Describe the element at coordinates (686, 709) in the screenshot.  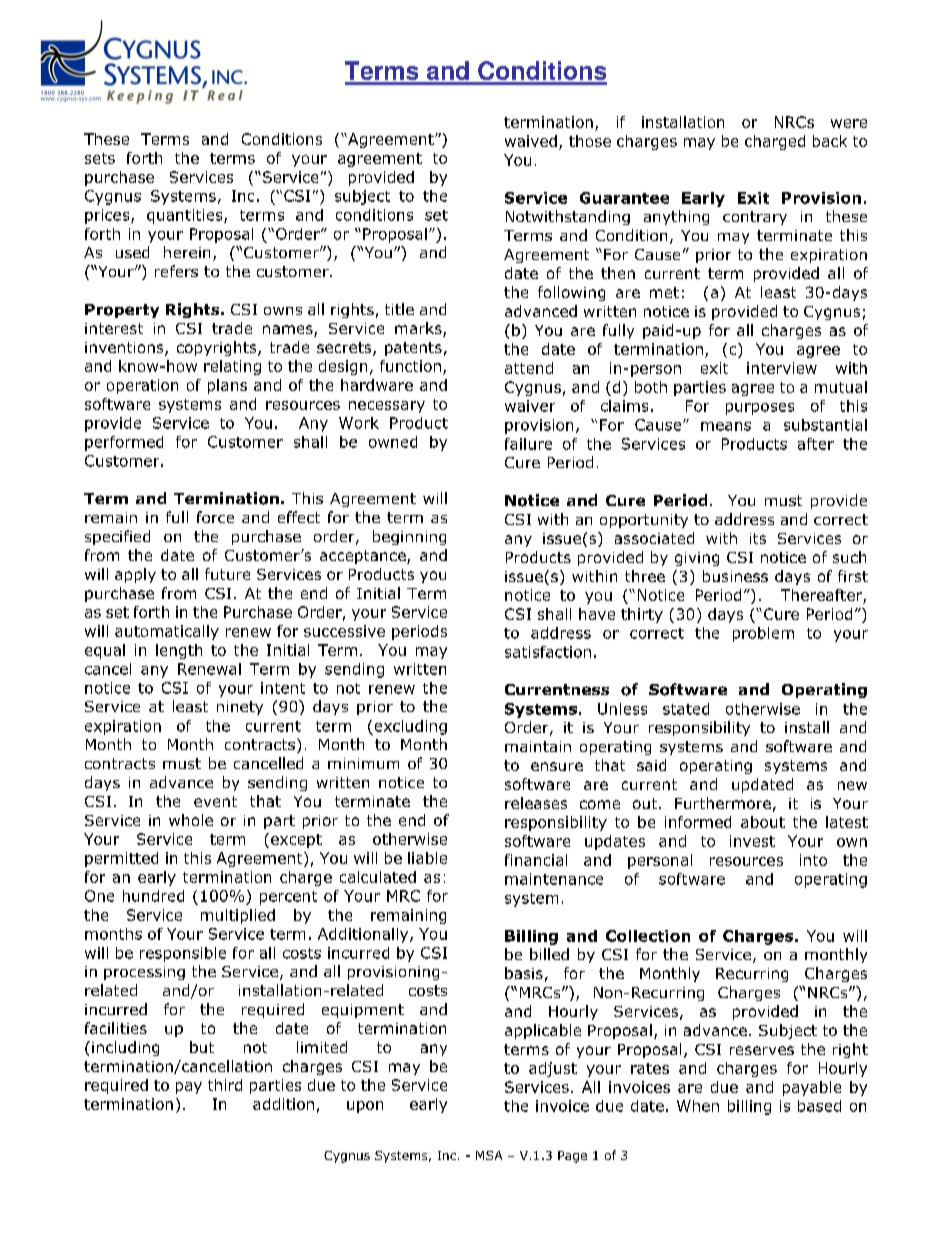
I see `stated` at that location.
